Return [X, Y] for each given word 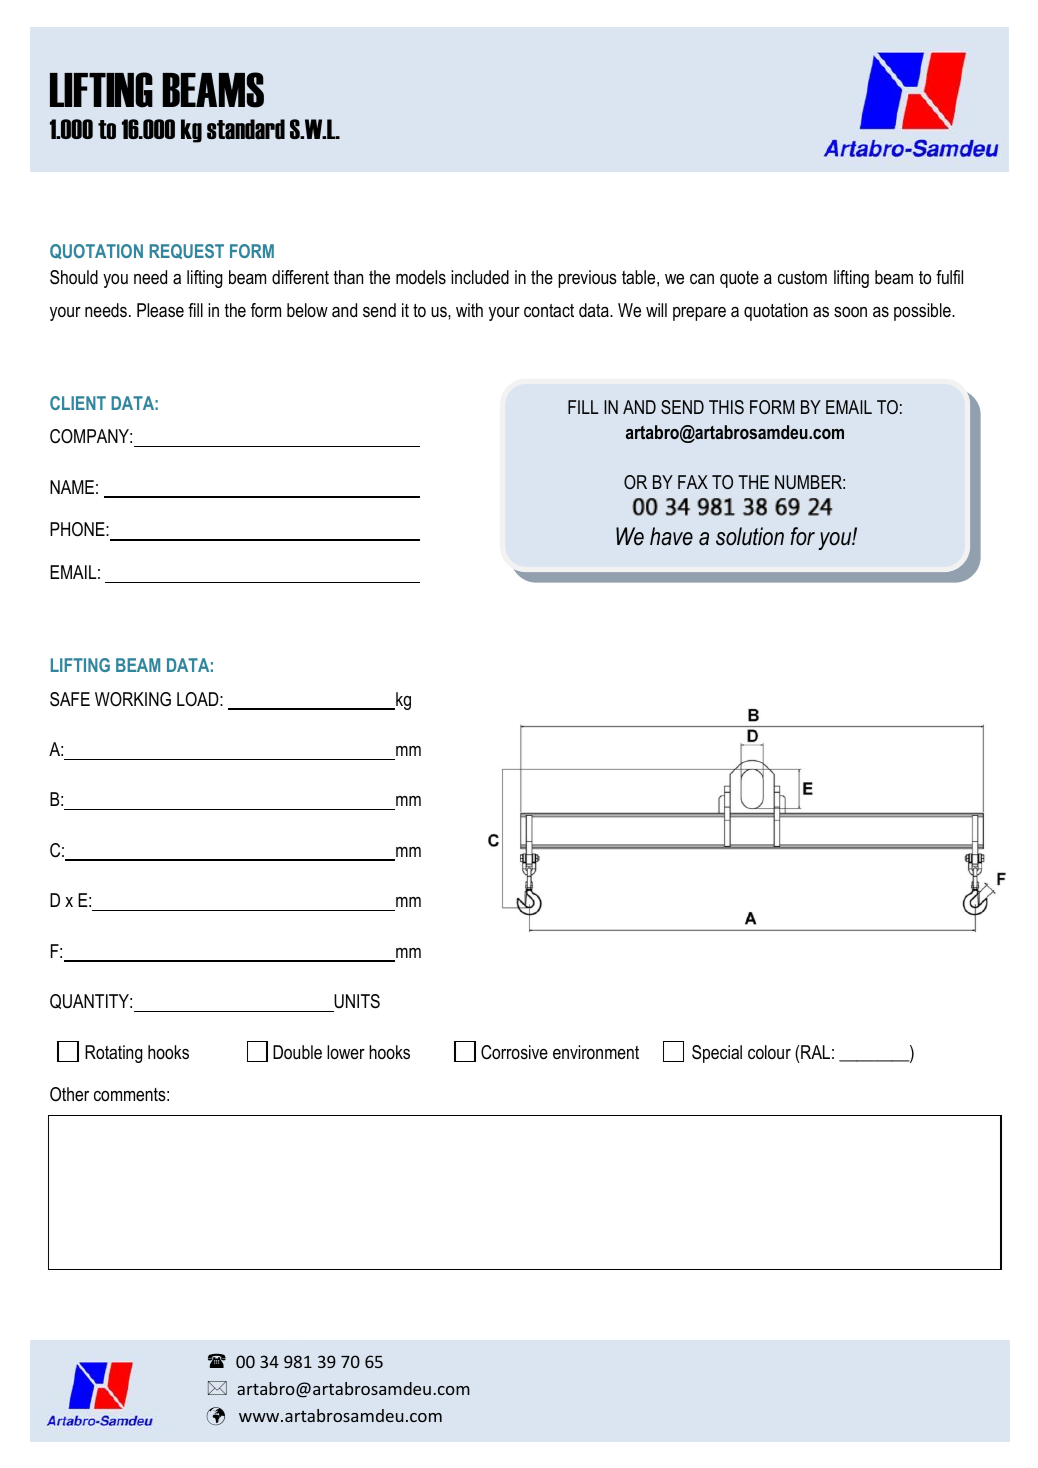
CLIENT [78, 403]
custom [802, 278]
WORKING [133, 699]
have [671, 536]
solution [750, 536]
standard [246, 129]
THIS [726, 407]
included [480, 277]
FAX [693, 482]
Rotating [113, 1054]
